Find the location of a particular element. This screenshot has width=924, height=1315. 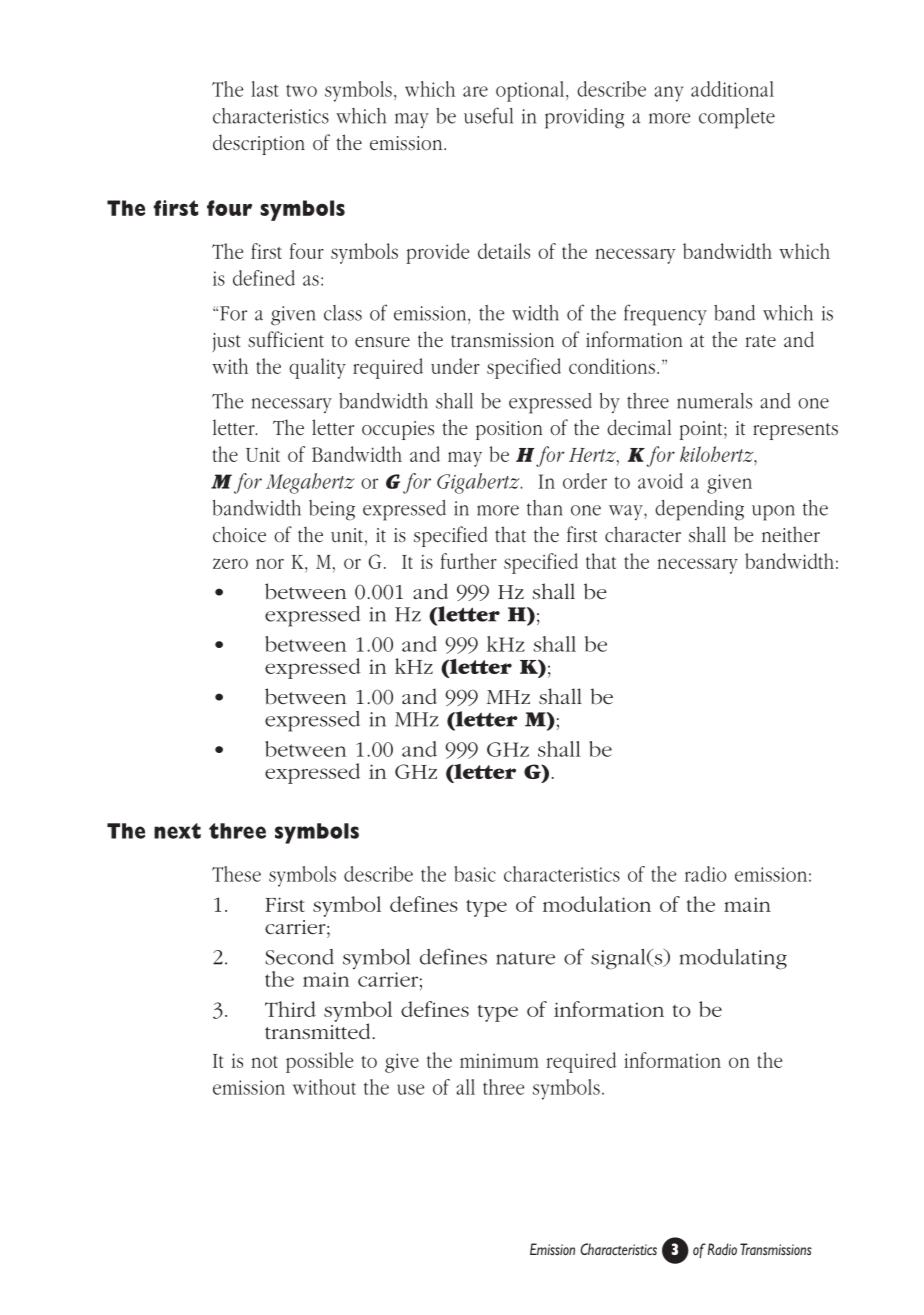

details is located at coordinates (504, 251).
